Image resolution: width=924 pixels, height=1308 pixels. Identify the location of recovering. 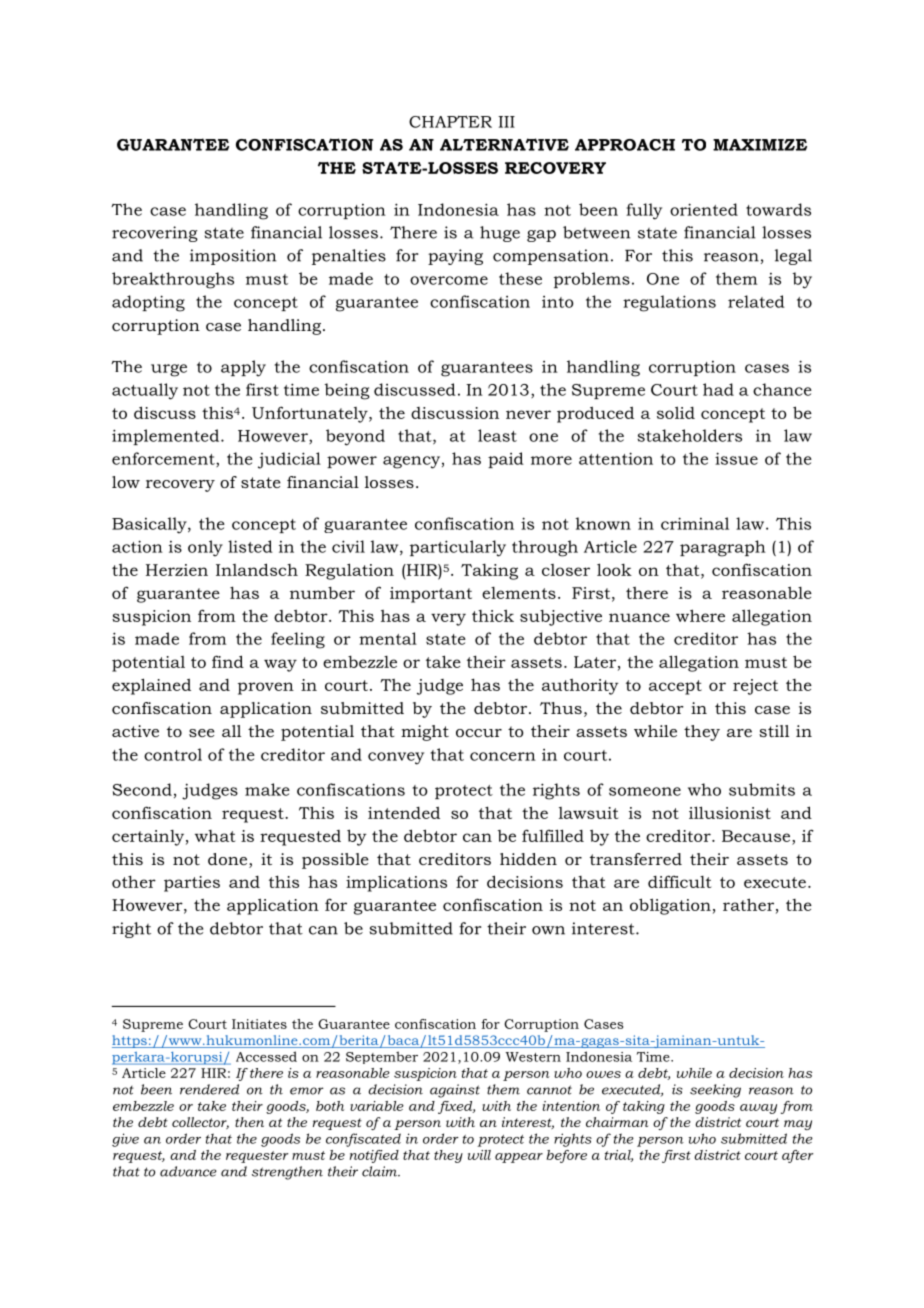
(155, 234).
